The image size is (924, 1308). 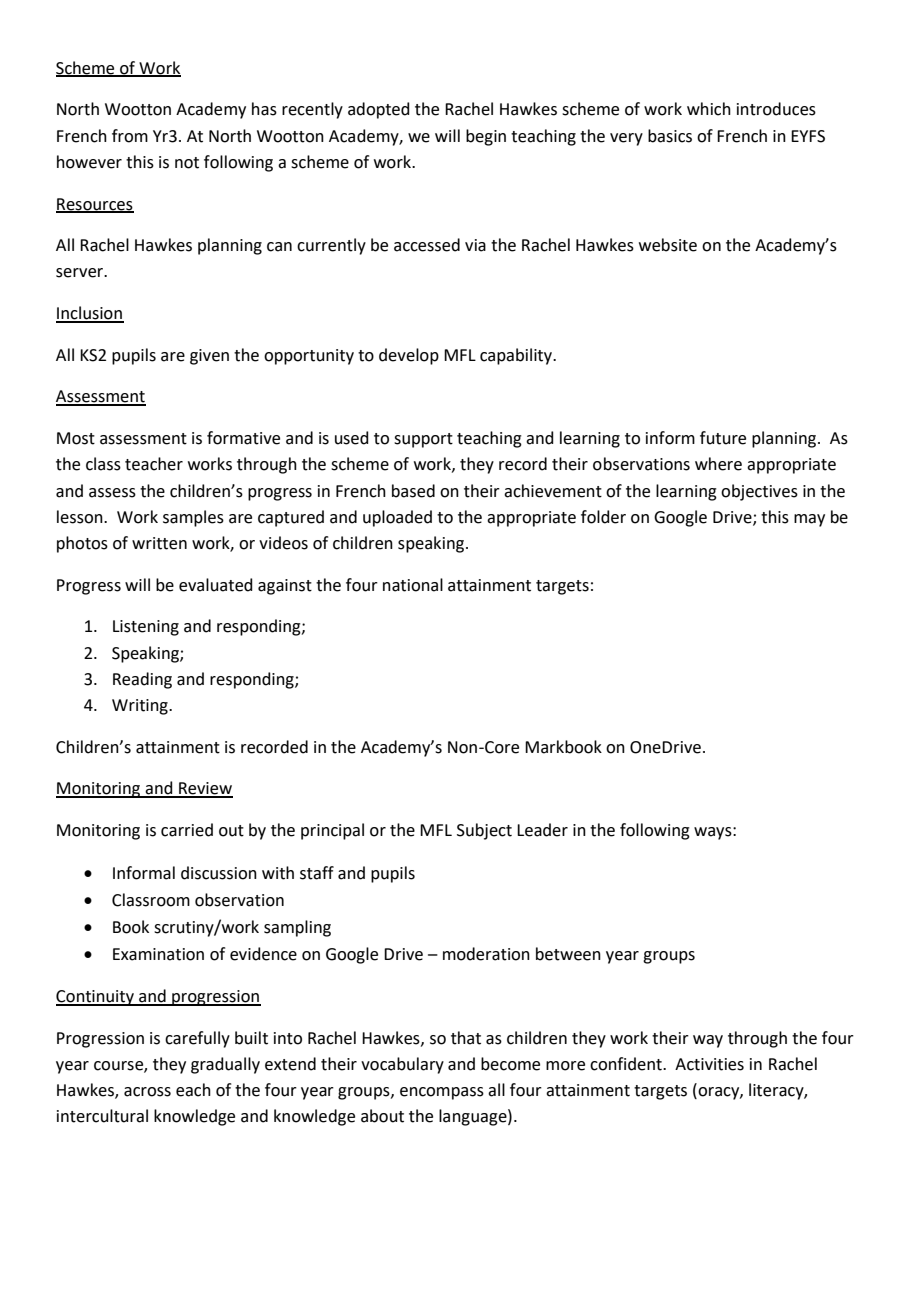 I want to click on begin, so click(x=486, y=137).
